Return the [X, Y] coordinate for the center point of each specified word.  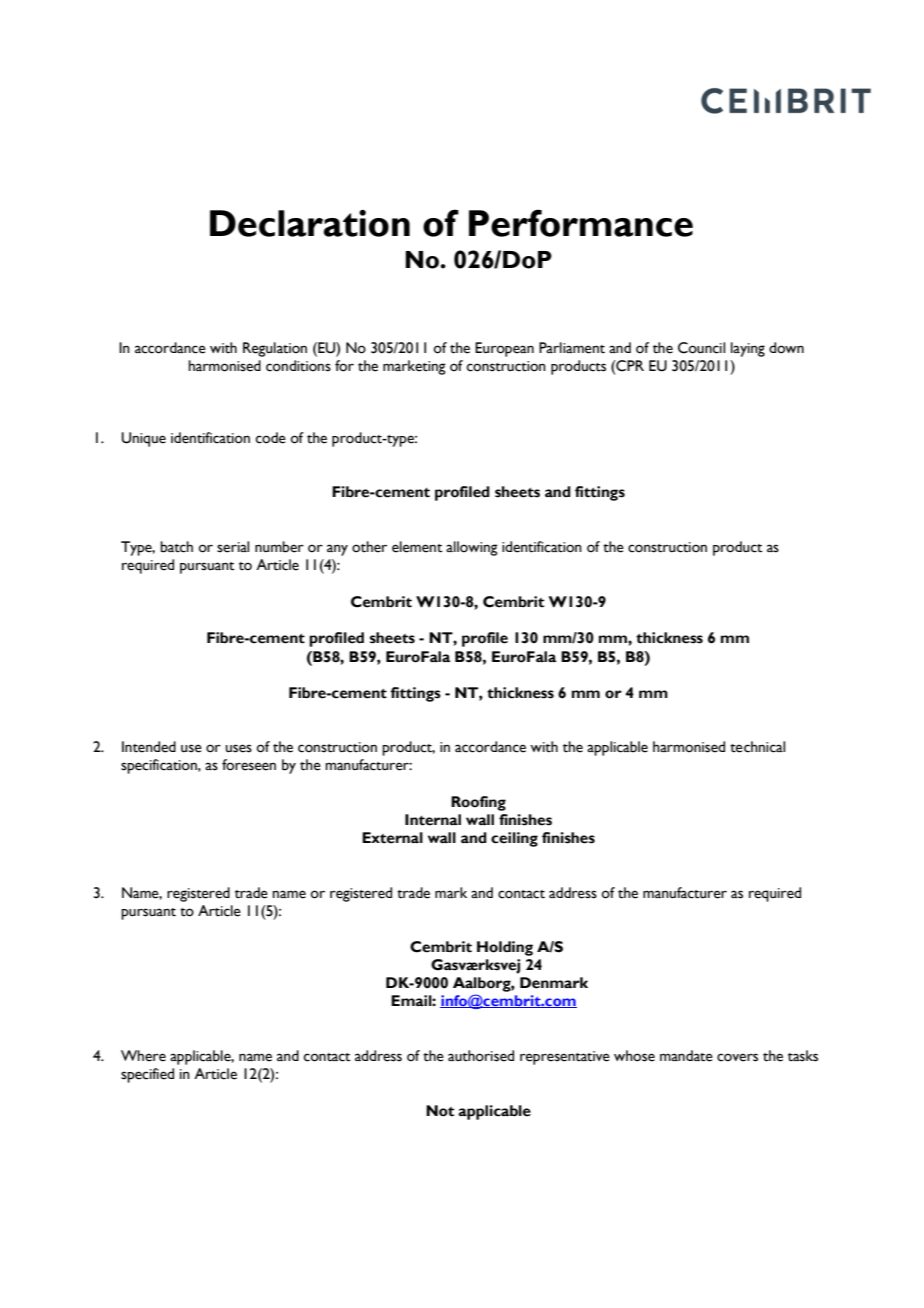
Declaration [310, 223]
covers [737, 1057]
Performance [581, 223]
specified [147, 1075]
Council [701, 348]
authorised [481, 1056]
